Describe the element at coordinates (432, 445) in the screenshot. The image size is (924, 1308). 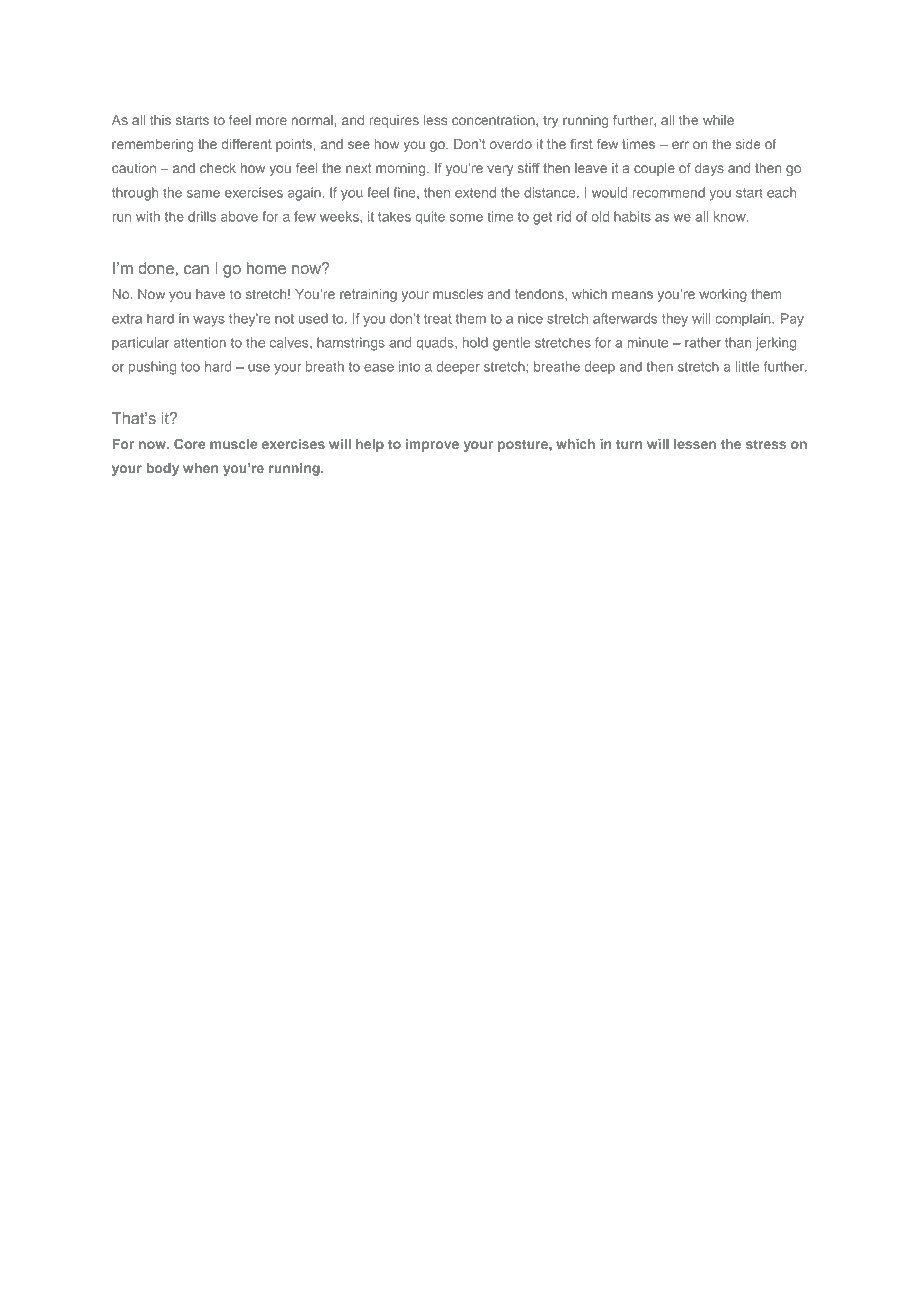
I see `improve` at that location.
